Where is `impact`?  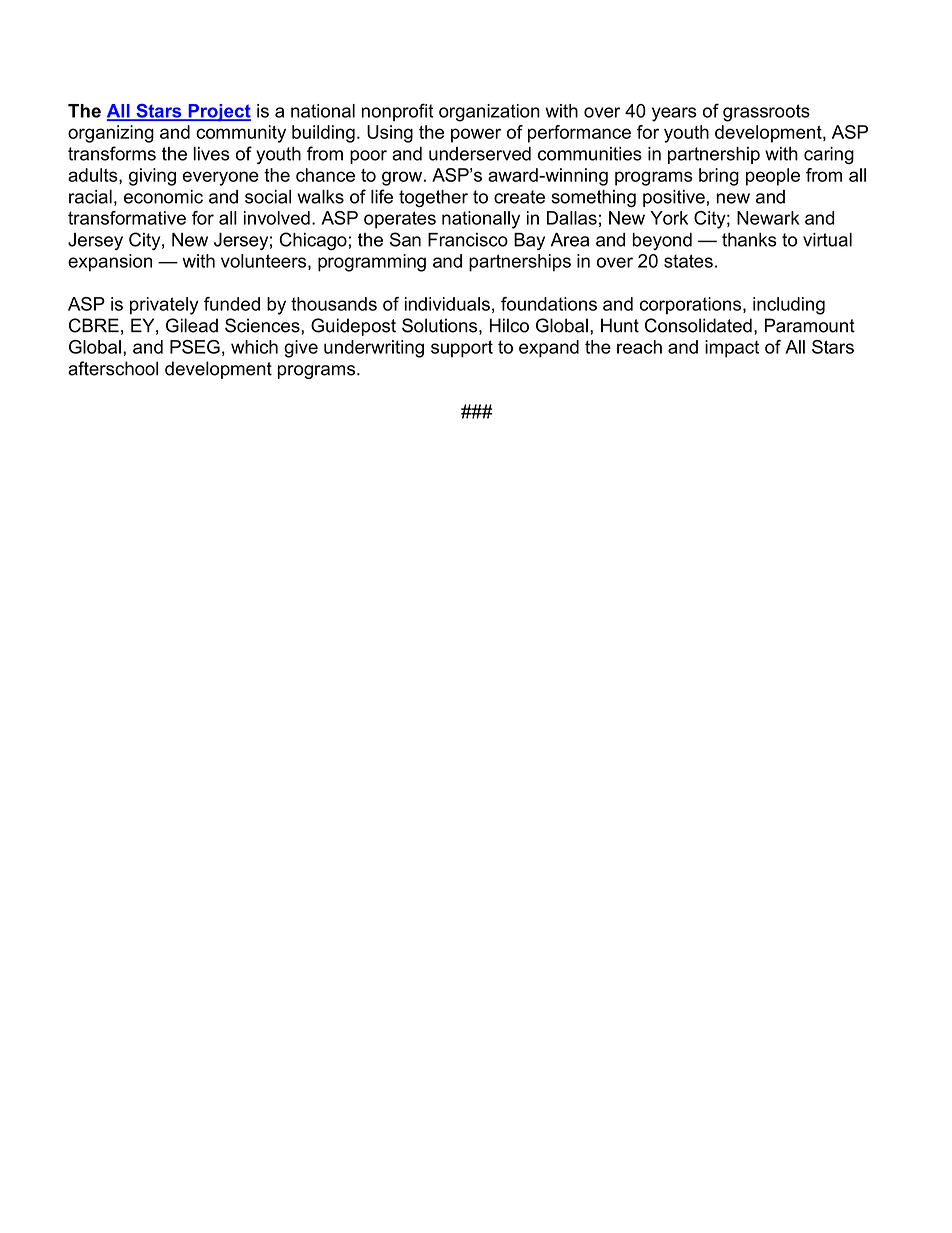
impact is located at coordinates (732, 349).
